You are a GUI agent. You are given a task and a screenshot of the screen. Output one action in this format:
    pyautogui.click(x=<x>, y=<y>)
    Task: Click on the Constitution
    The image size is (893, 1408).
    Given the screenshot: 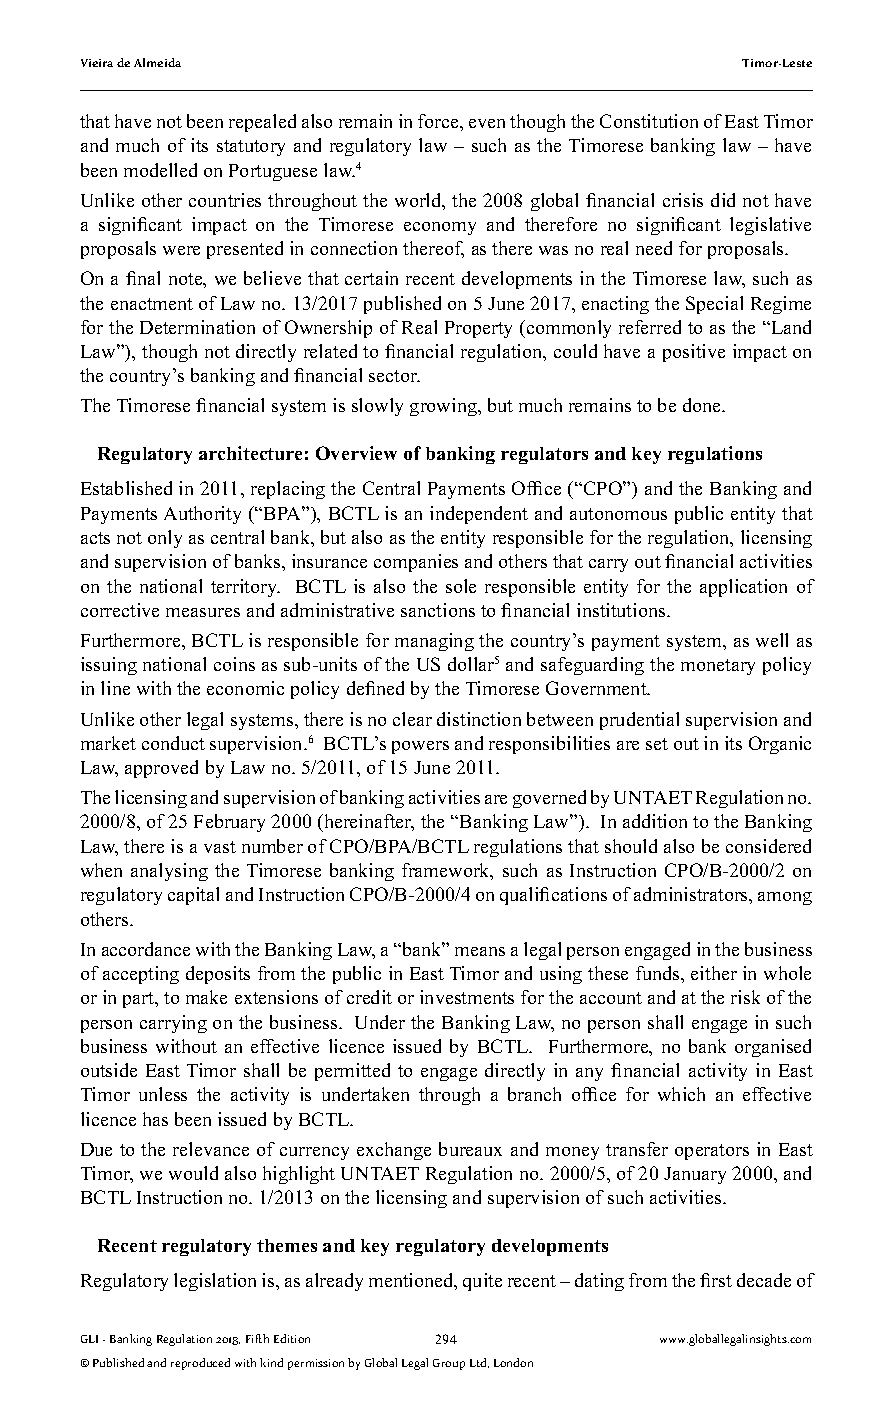 What is the action you would take?
    pyautogui.click(x=649, y=121)
